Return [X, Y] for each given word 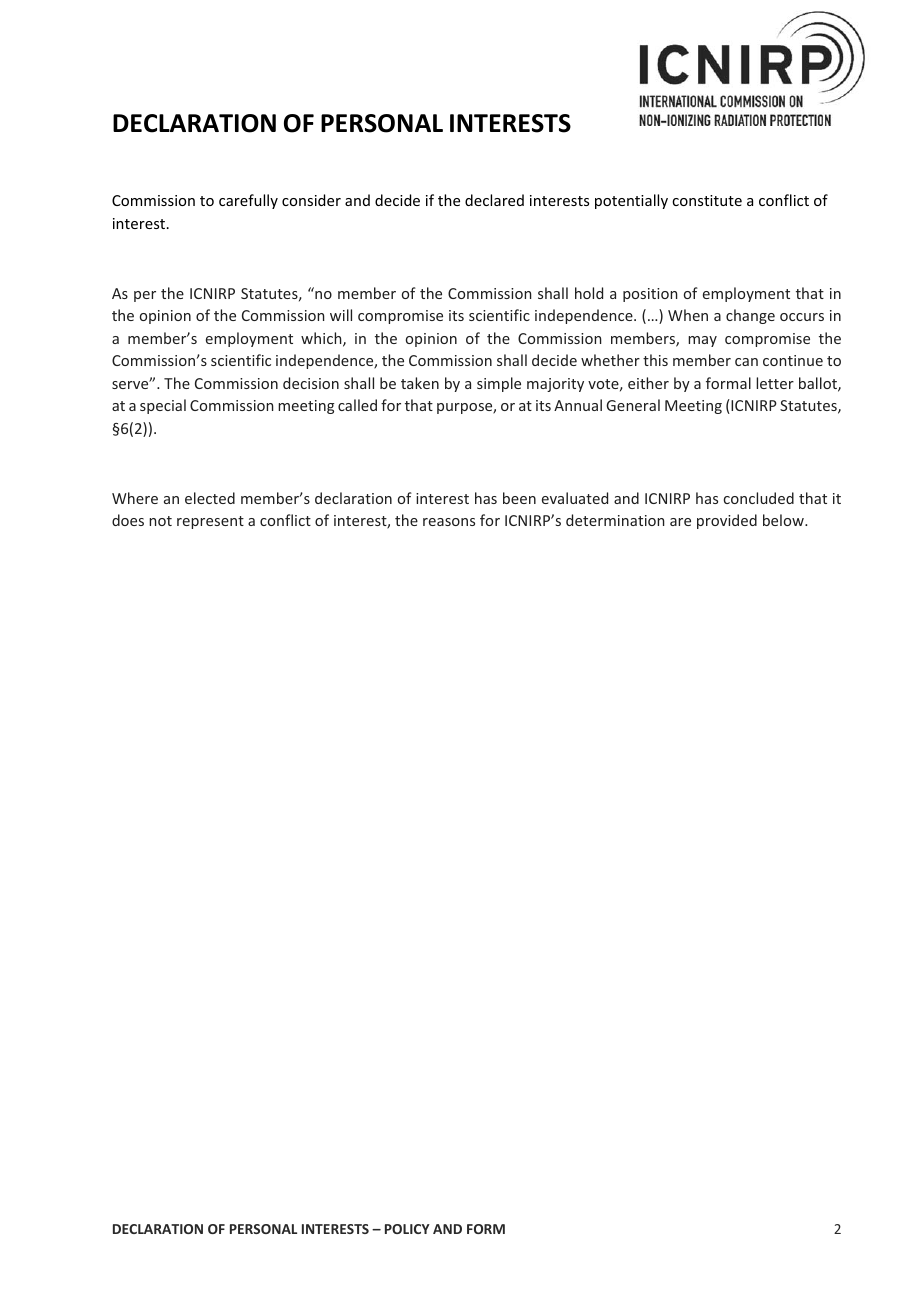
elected [210, 498]
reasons [449, 522]
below [784, 520]
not [160, 521]
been [519, 498]
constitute [707, 200]
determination [615, 520]
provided [727, 521]
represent [210, 522]
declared [494, 200]
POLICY [407, 1229]
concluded [759, 498]
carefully [248, 201]
